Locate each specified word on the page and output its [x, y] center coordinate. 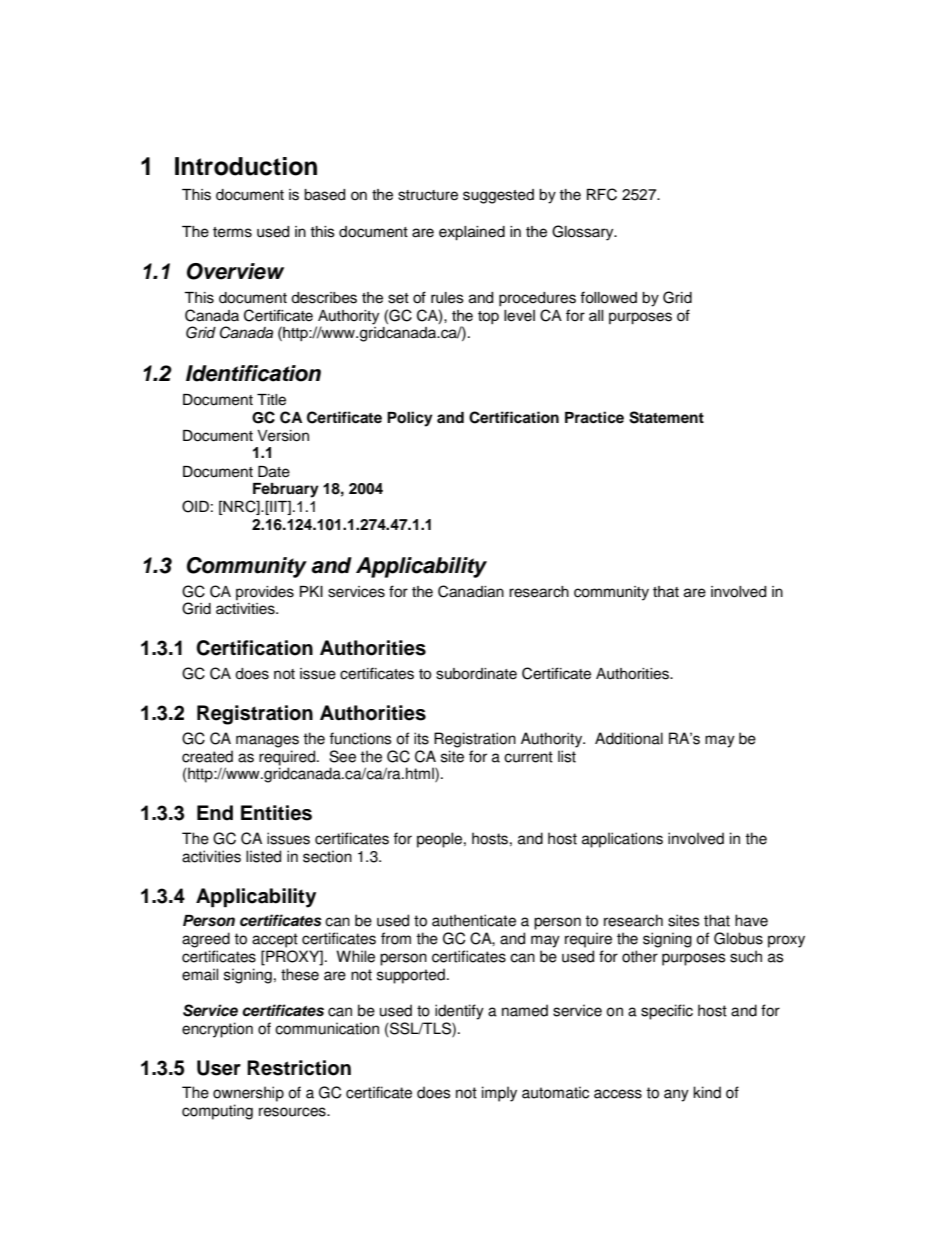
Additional [629, 738]
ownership [248, 1094]
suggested [498, 196]
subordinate [476, 674]
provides [265, 593]
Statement [666, 417]
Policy [410, 419]
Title [271, 400]
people [441, 840]
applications [622, 840]
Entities [276, 813]
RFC [602, 194]
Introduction [246, 166]
